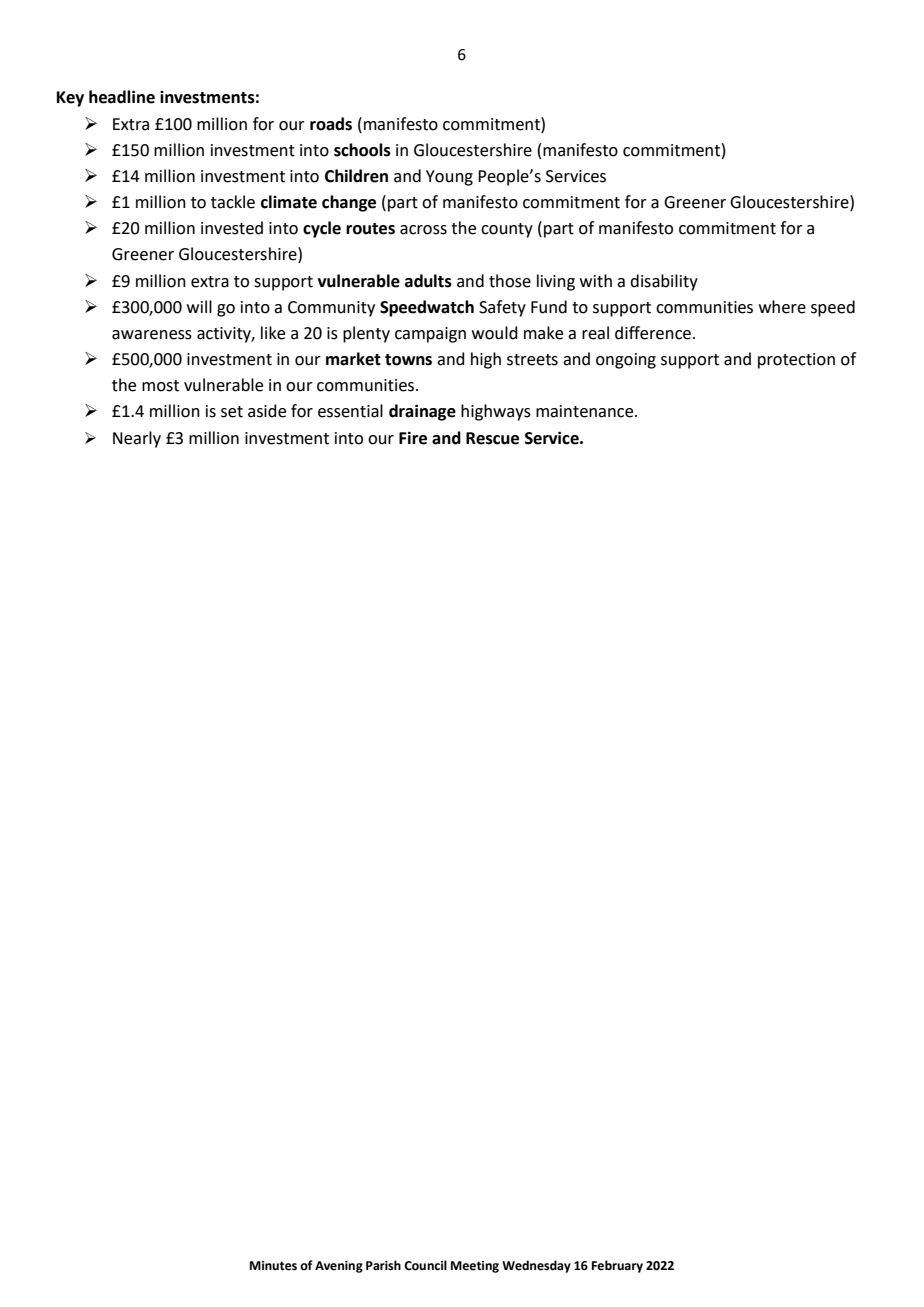 This screenshot has height=1307, width=924. I want to click on February, so click(617, 1266).
